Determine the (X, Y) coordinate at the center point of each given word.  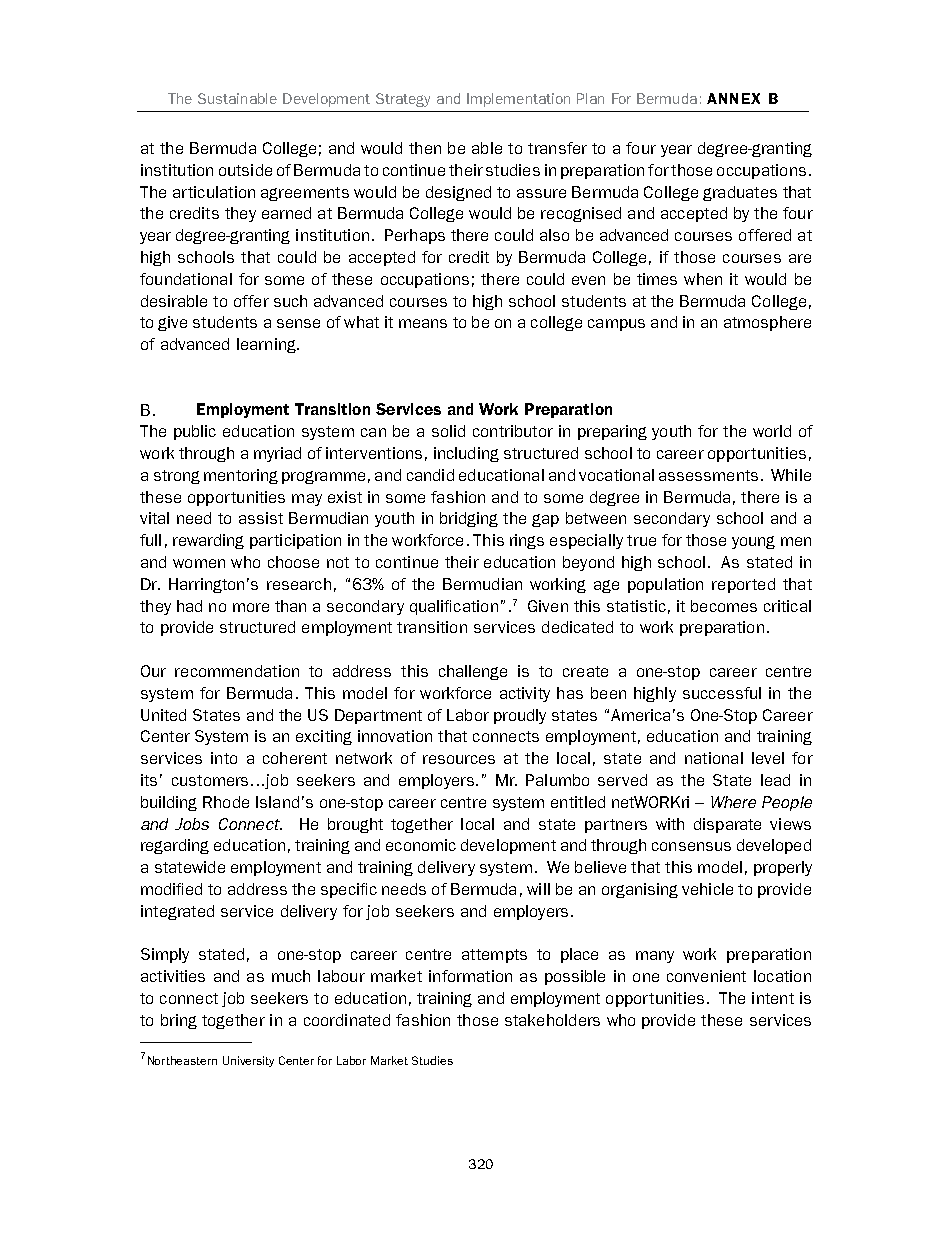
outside (245, 170)
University (248, 1061)
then (425, 148)
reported (743, 585)
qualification (454, 607)
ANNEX (733, 98)
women (199, 563)
